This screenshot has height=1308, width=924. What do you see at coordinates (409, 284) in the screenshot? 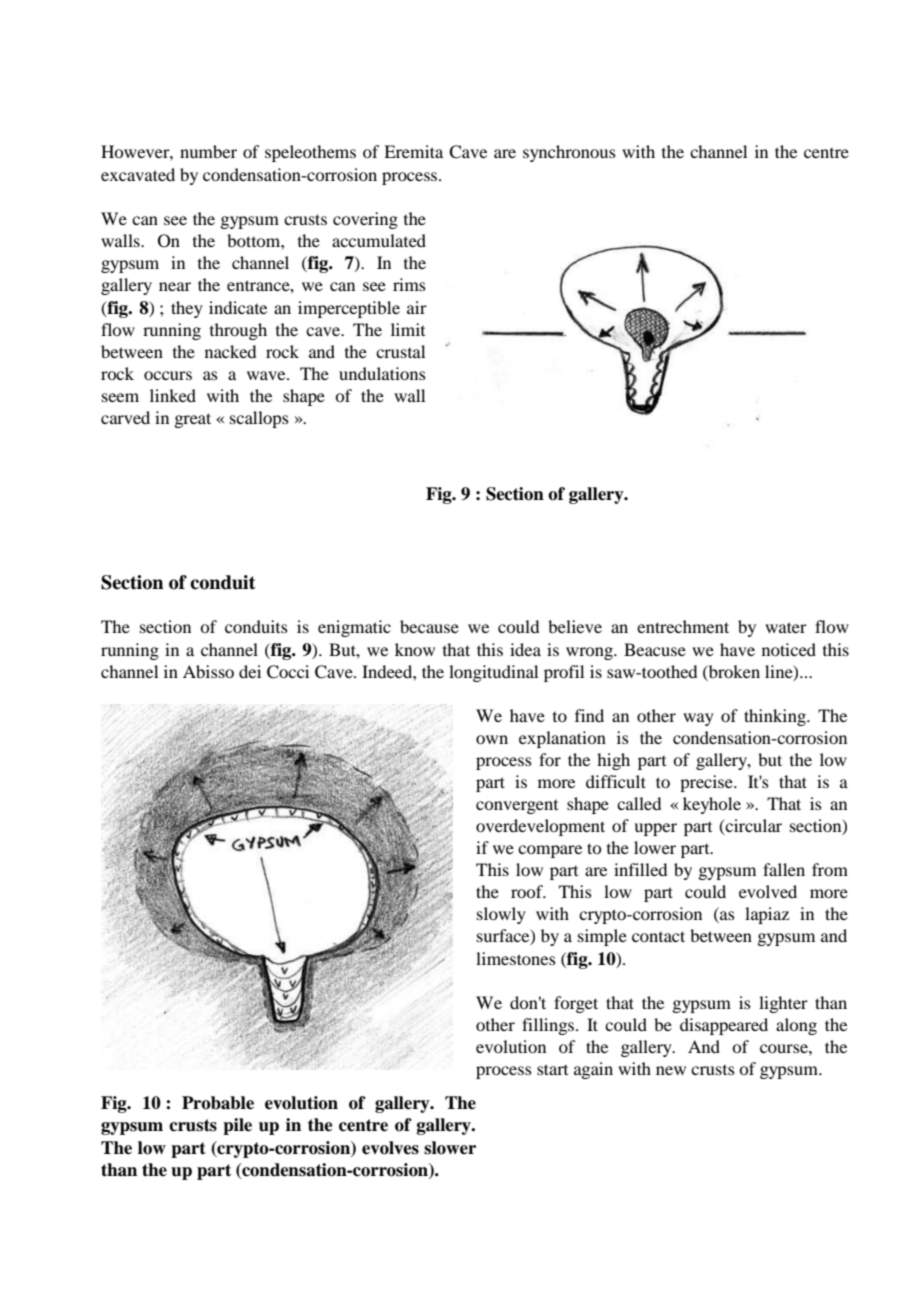
I see `rims` at bounding box center [409, 284].
